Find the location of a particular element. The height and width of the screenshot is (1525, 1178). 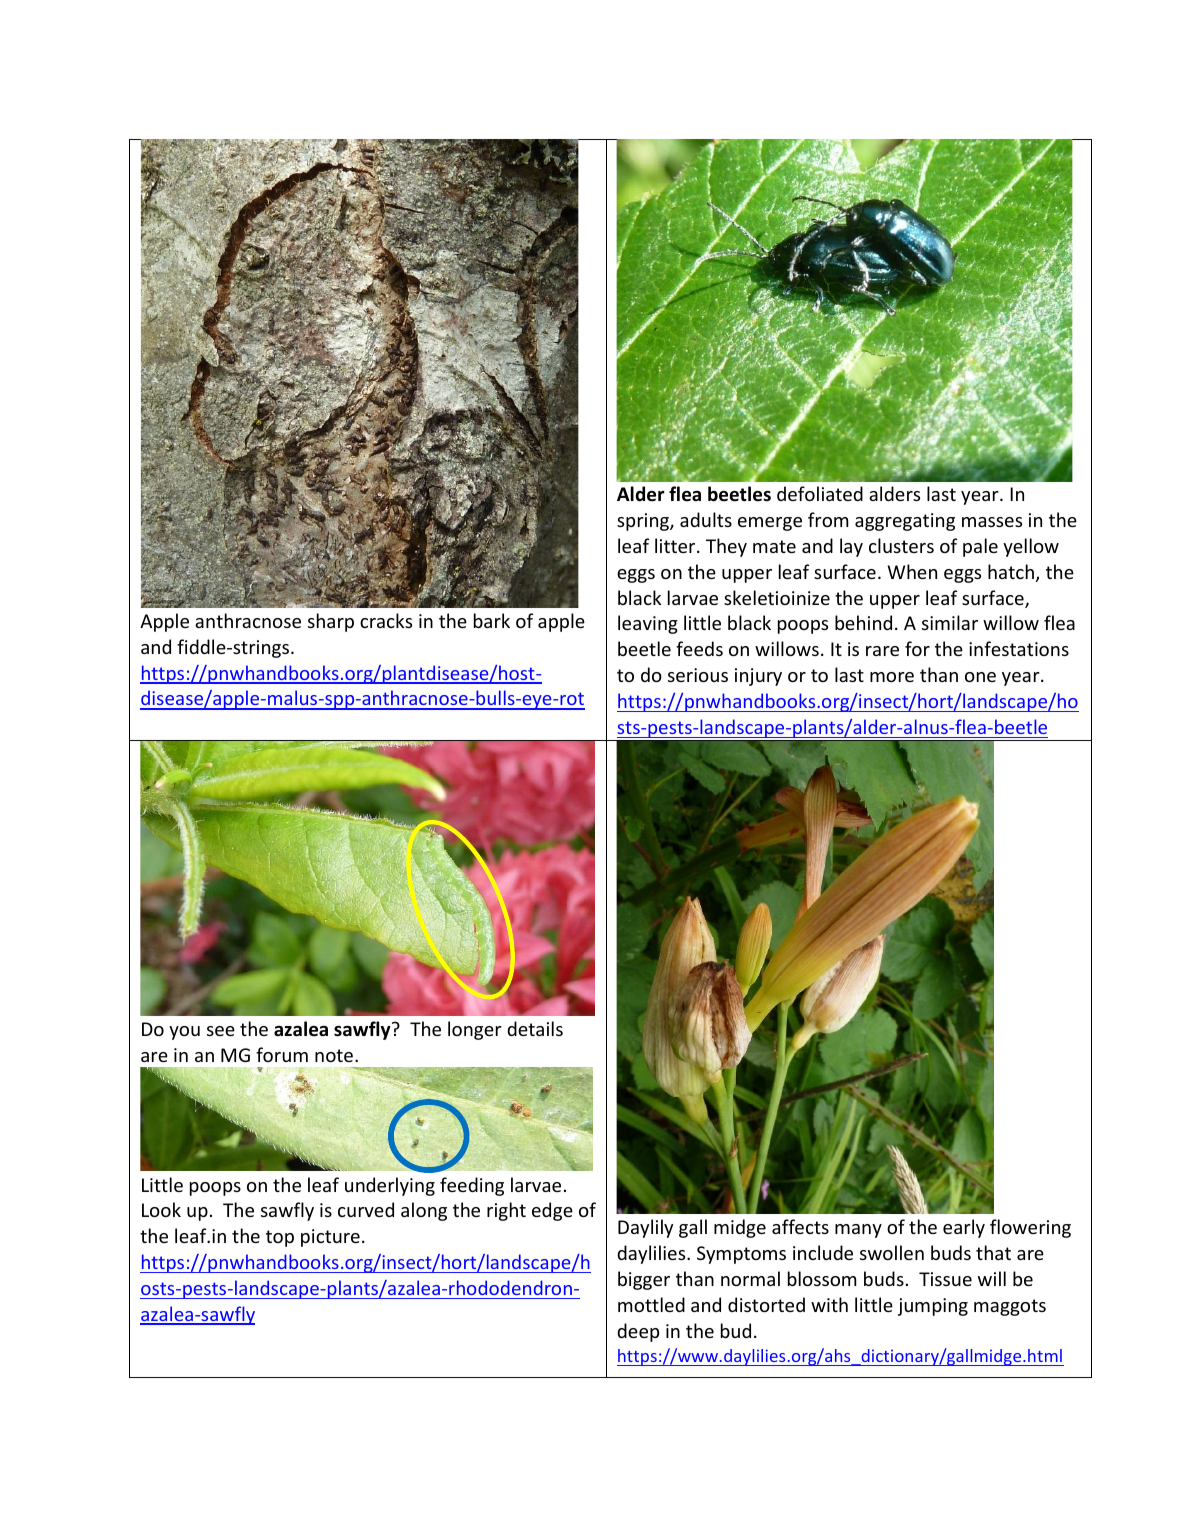

more is located at coordinates (892, 677).
